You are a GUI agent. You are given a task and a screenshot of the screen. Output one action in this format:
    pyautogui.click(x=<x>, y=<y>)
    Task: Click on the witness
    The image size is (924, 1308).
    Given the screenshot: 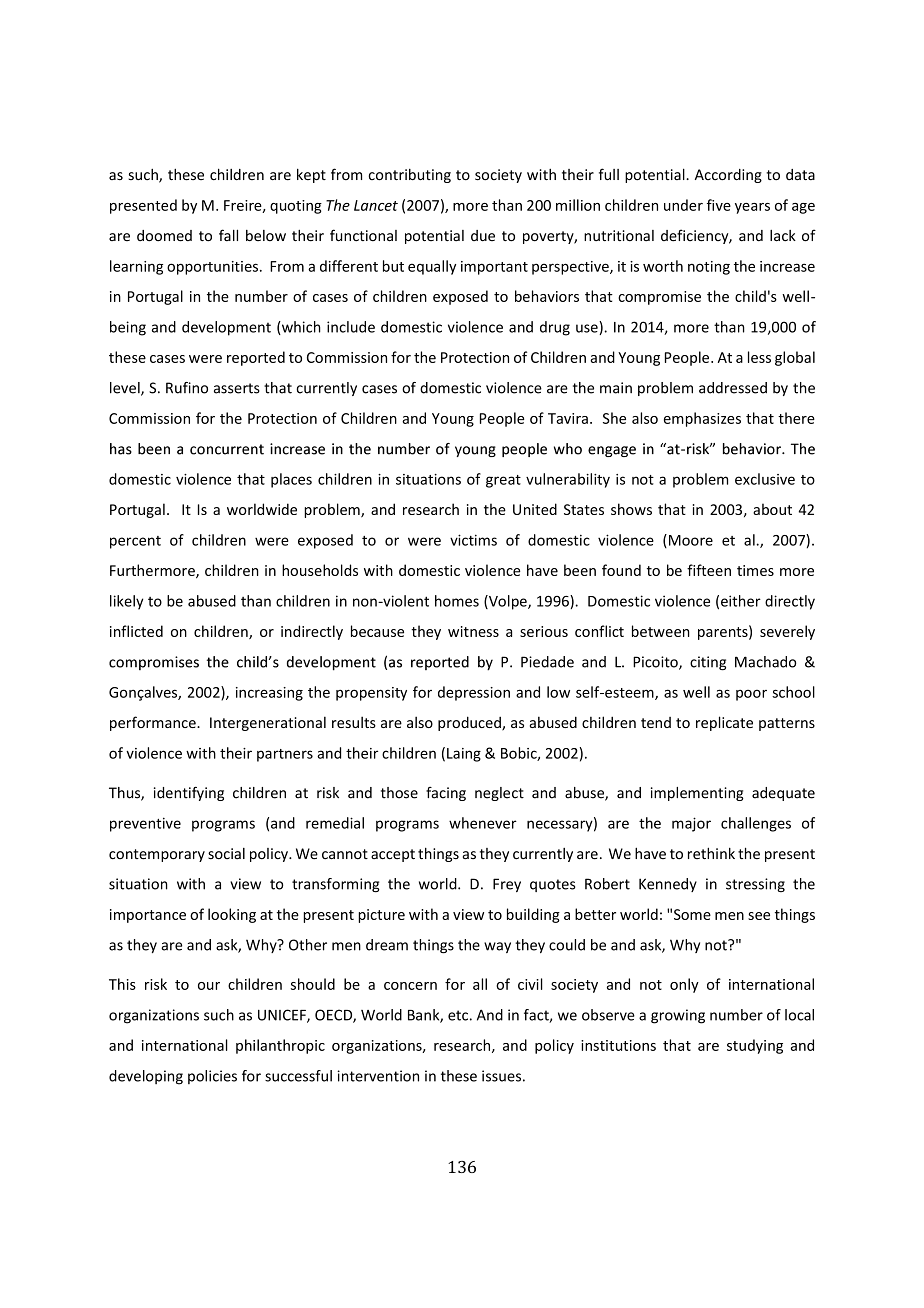 What is the action you would take?
    pyautogui.click(x=473, y=631)
